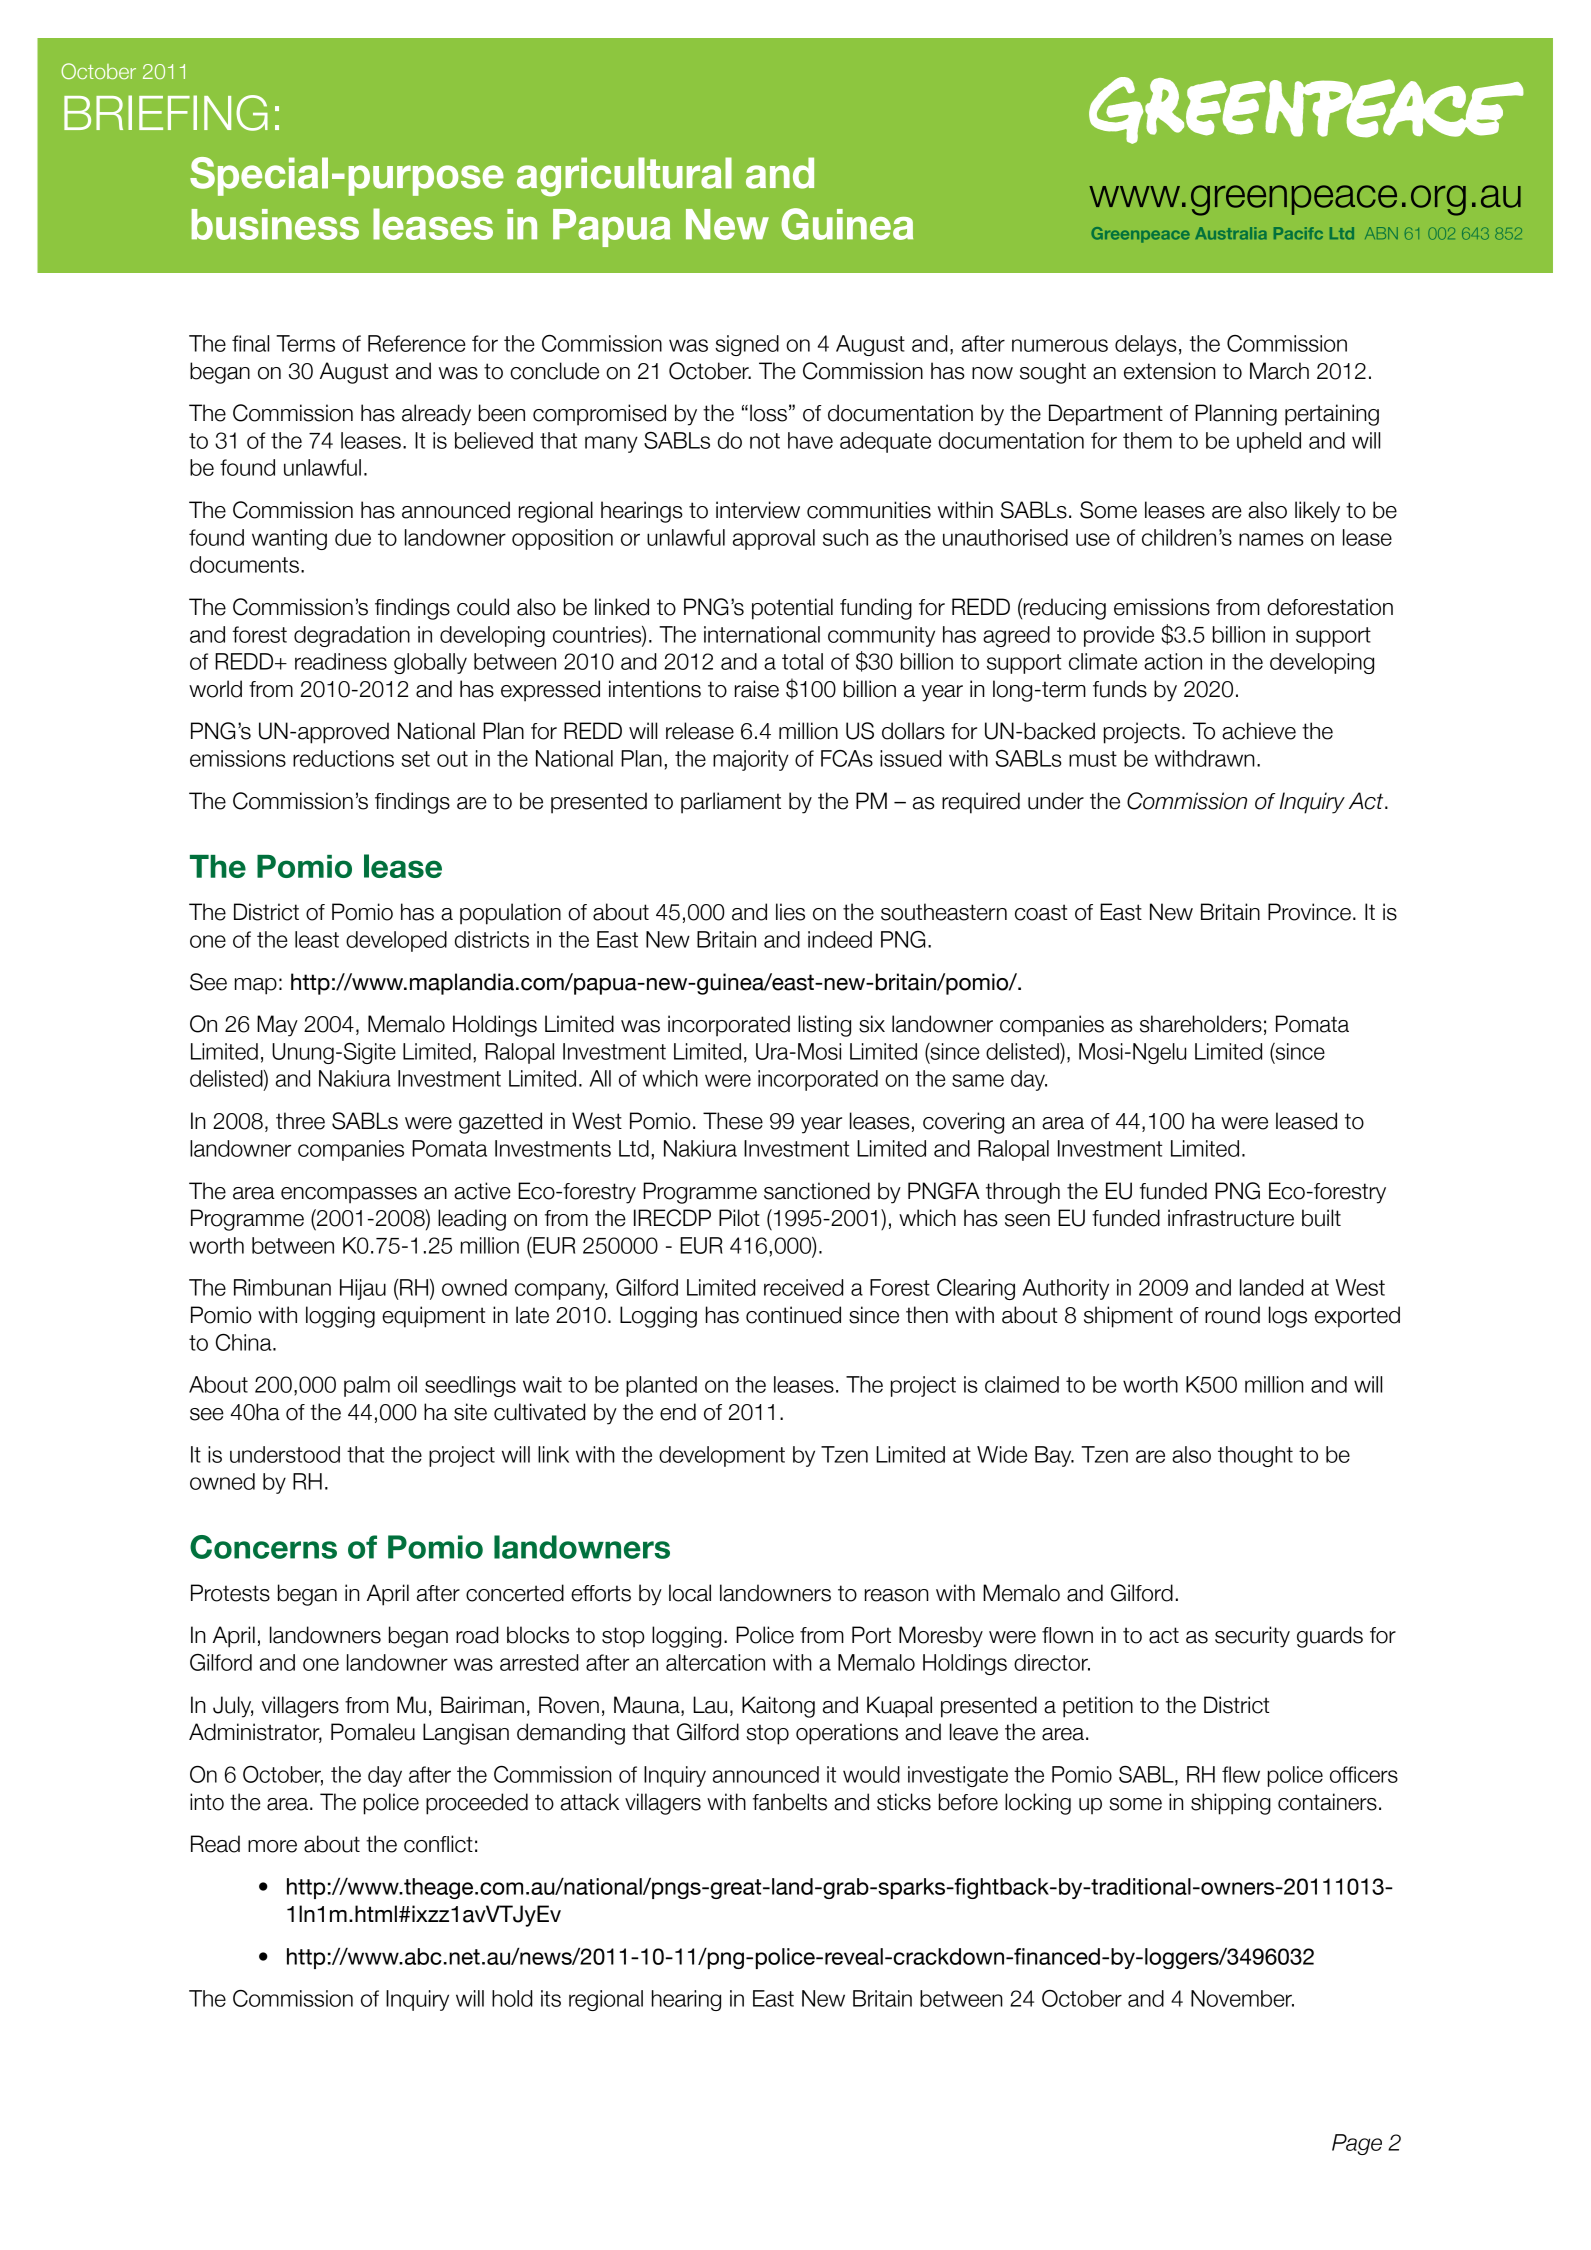 The height and width of the image is (2250, 1591). I want to click on local, so click(690, 1593).
